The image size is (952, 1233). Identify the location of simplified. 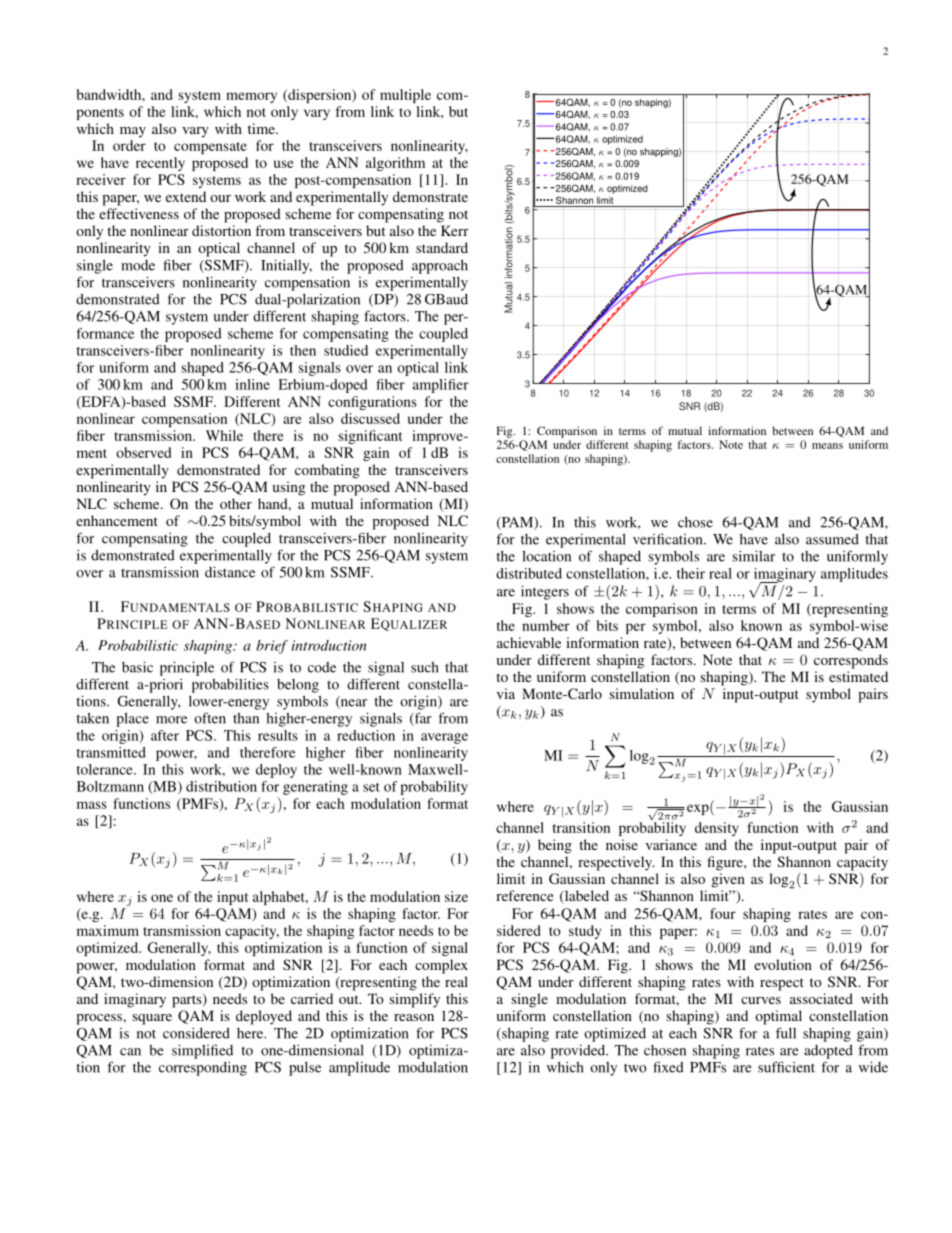
(202, 1051).
